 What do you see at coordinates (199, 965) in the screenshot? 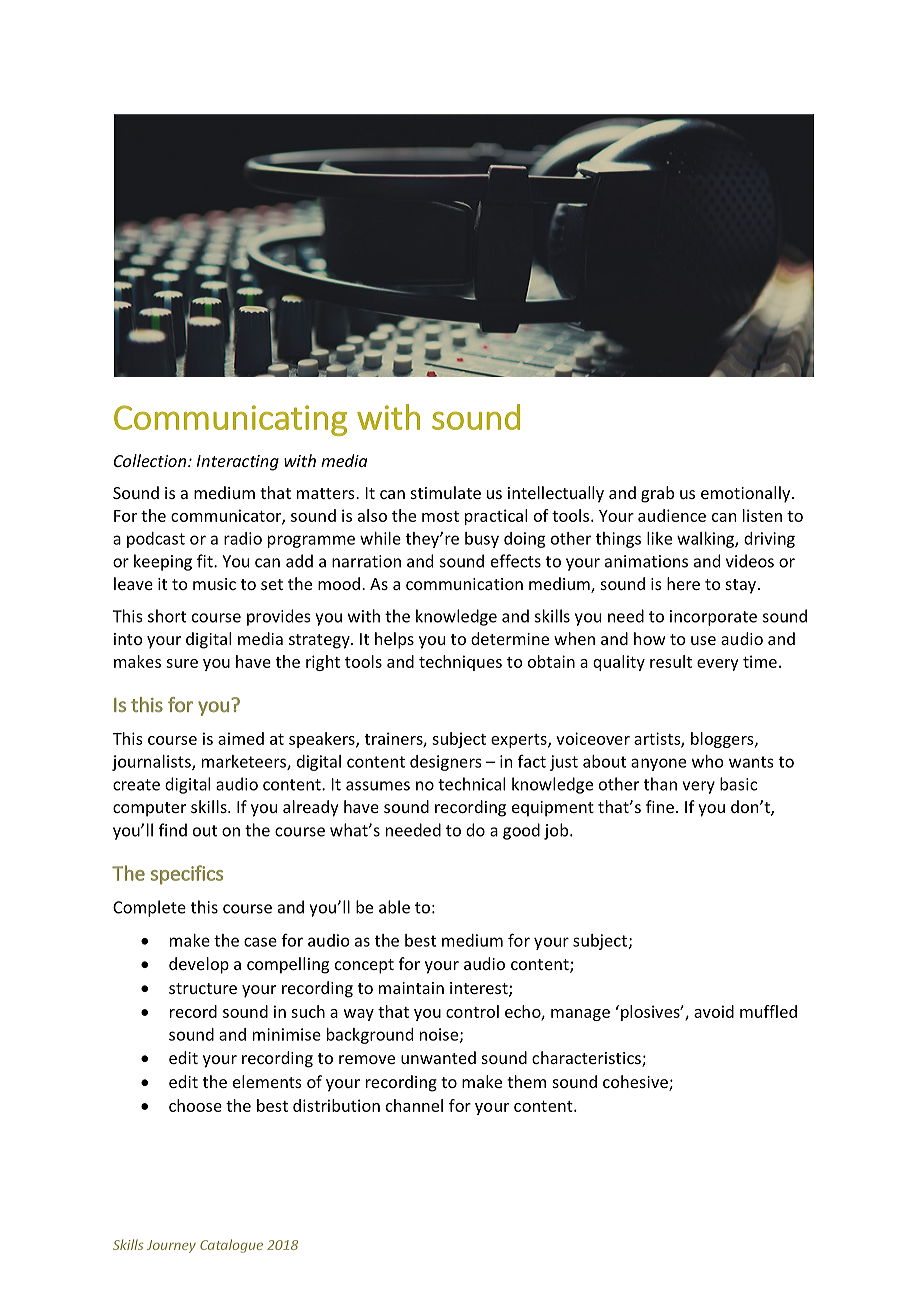
I see `develop` at bounding box center [199, 965].
